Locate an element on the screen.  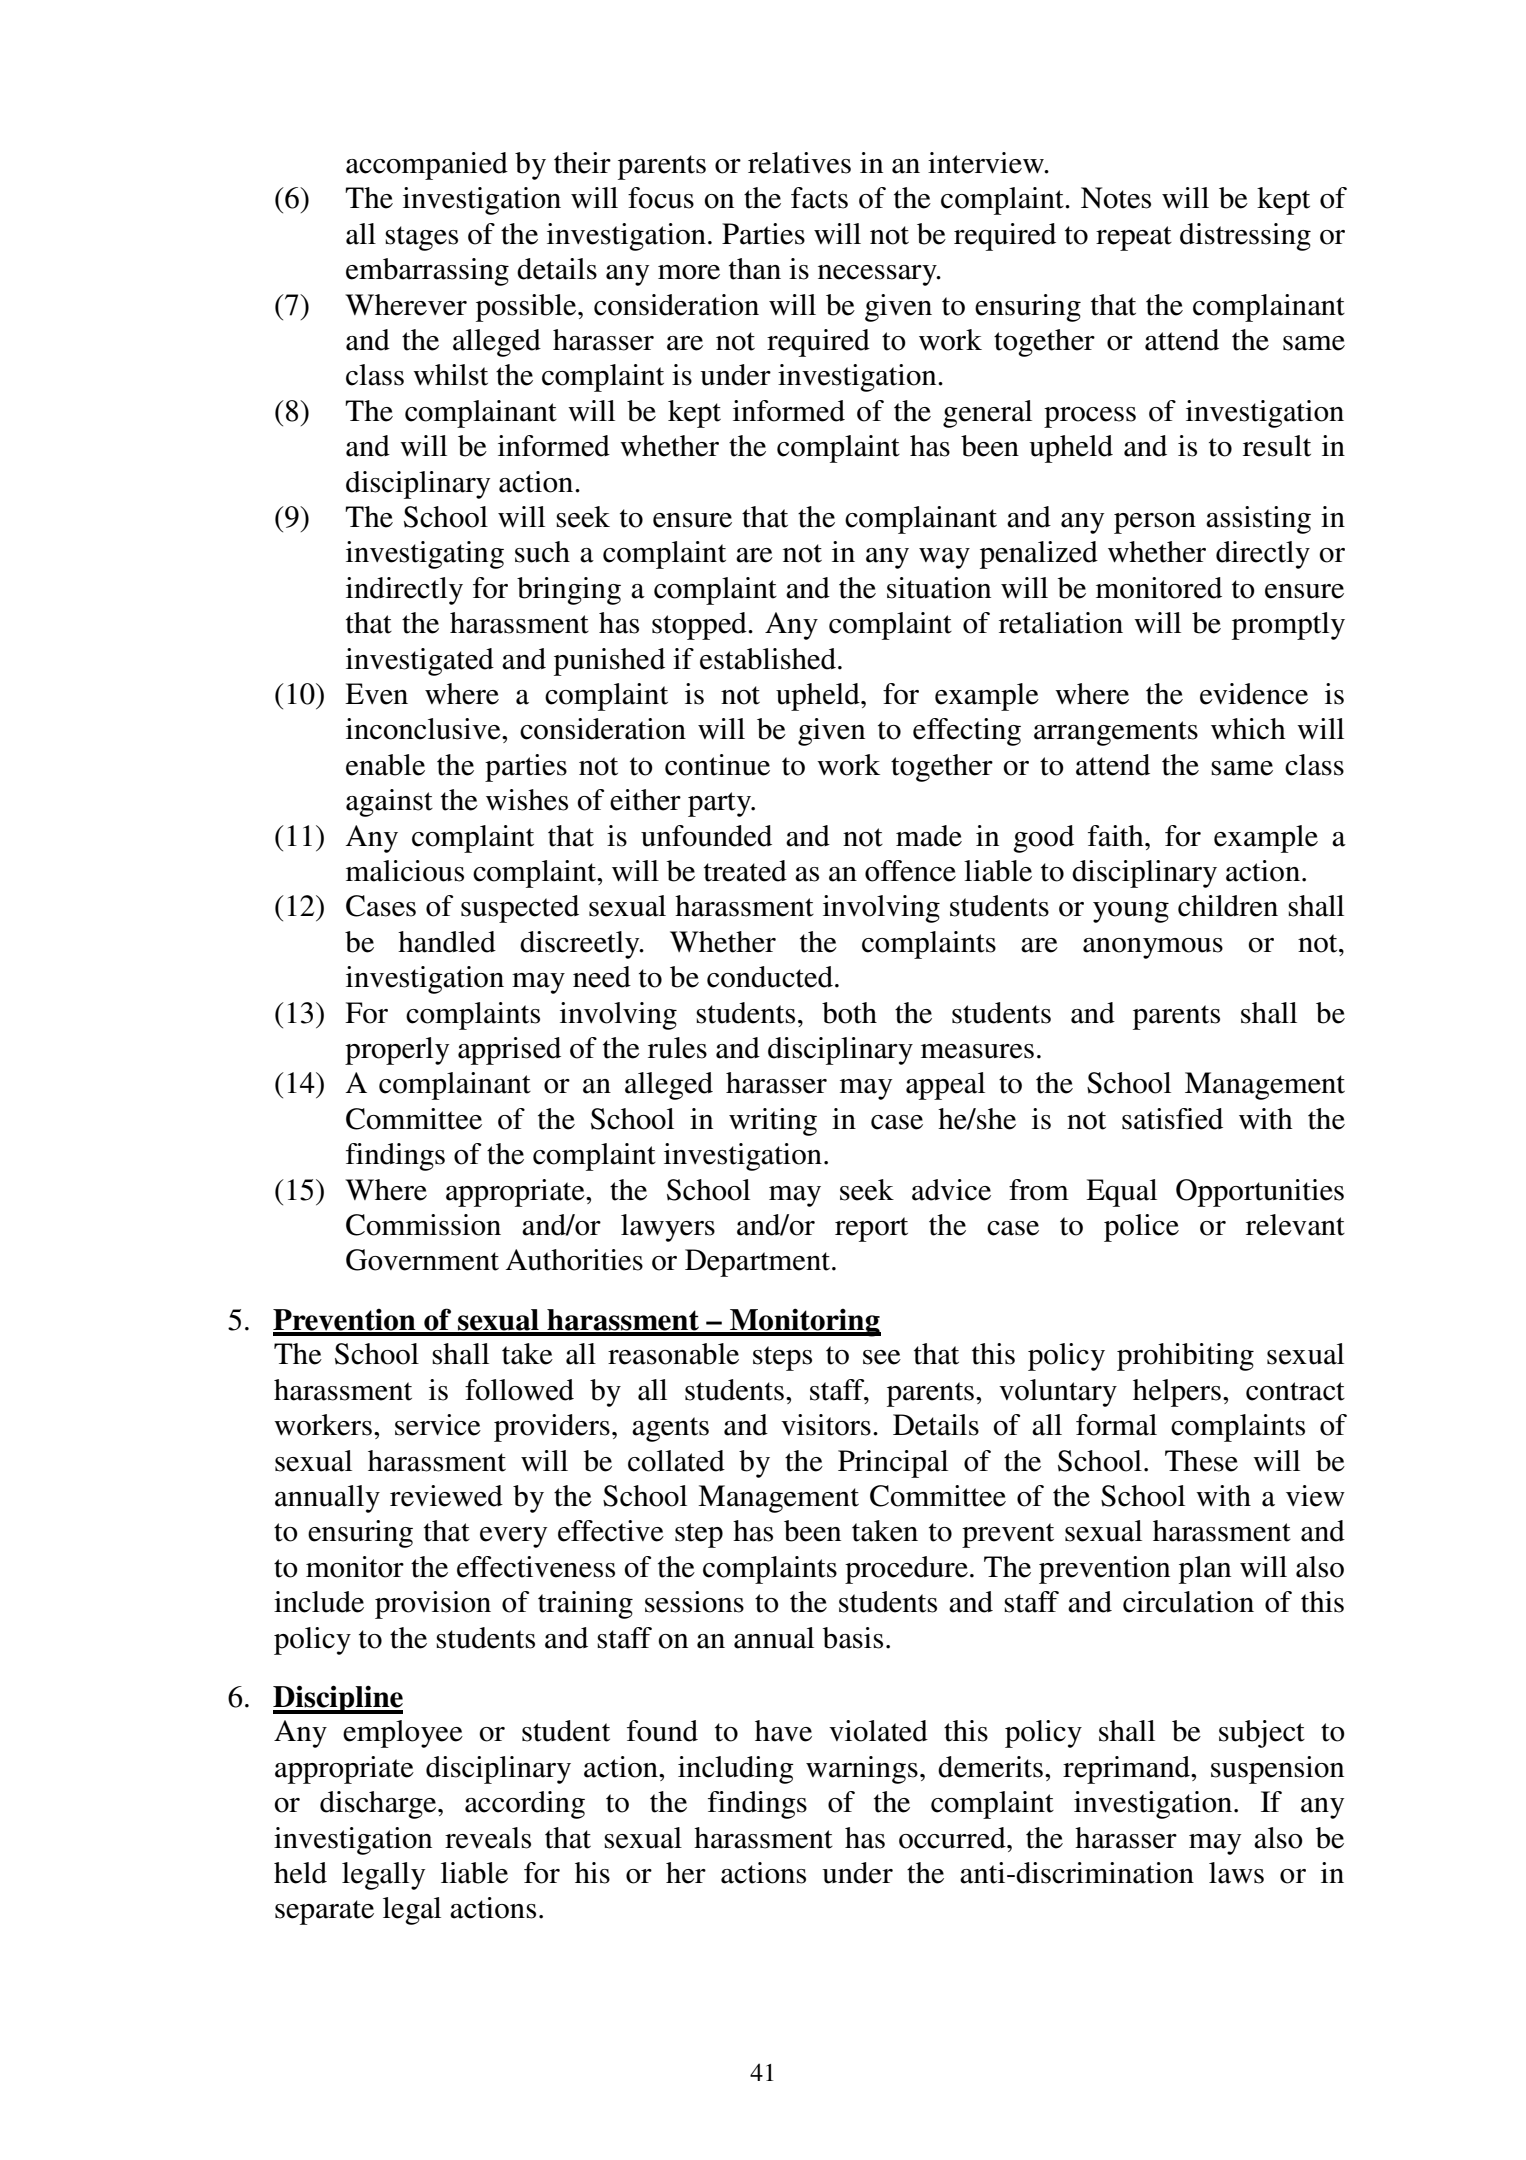
both is located at coordinates (849, 1013).
